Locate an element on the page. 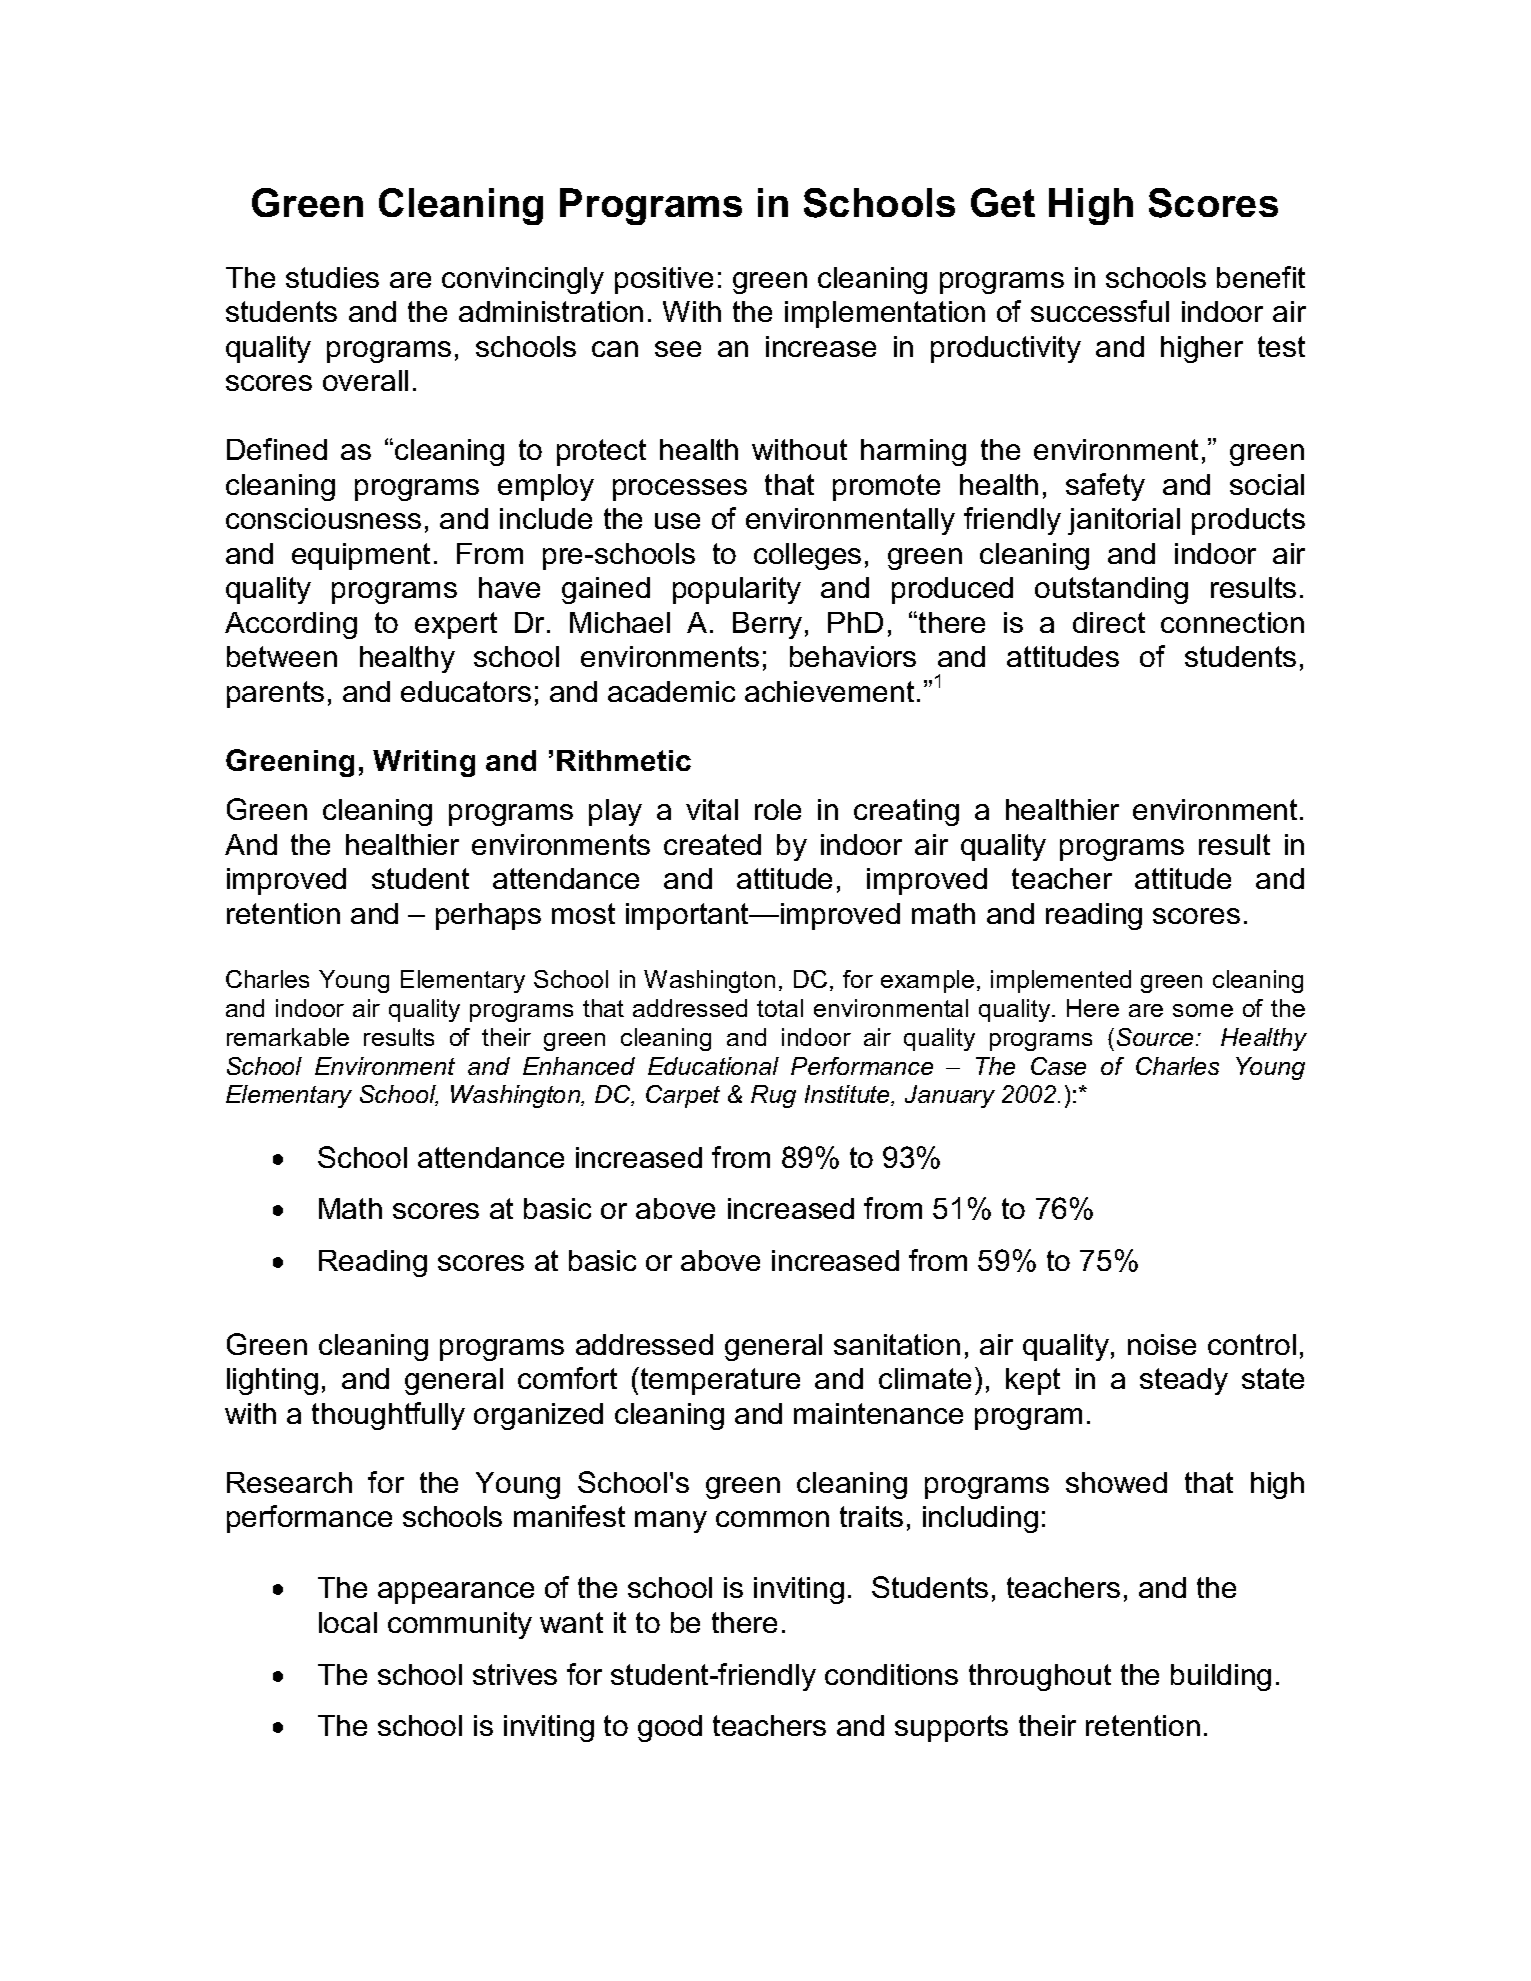 The image size is (1531, 1981). conditions is located at coordinates (891, 1674).
